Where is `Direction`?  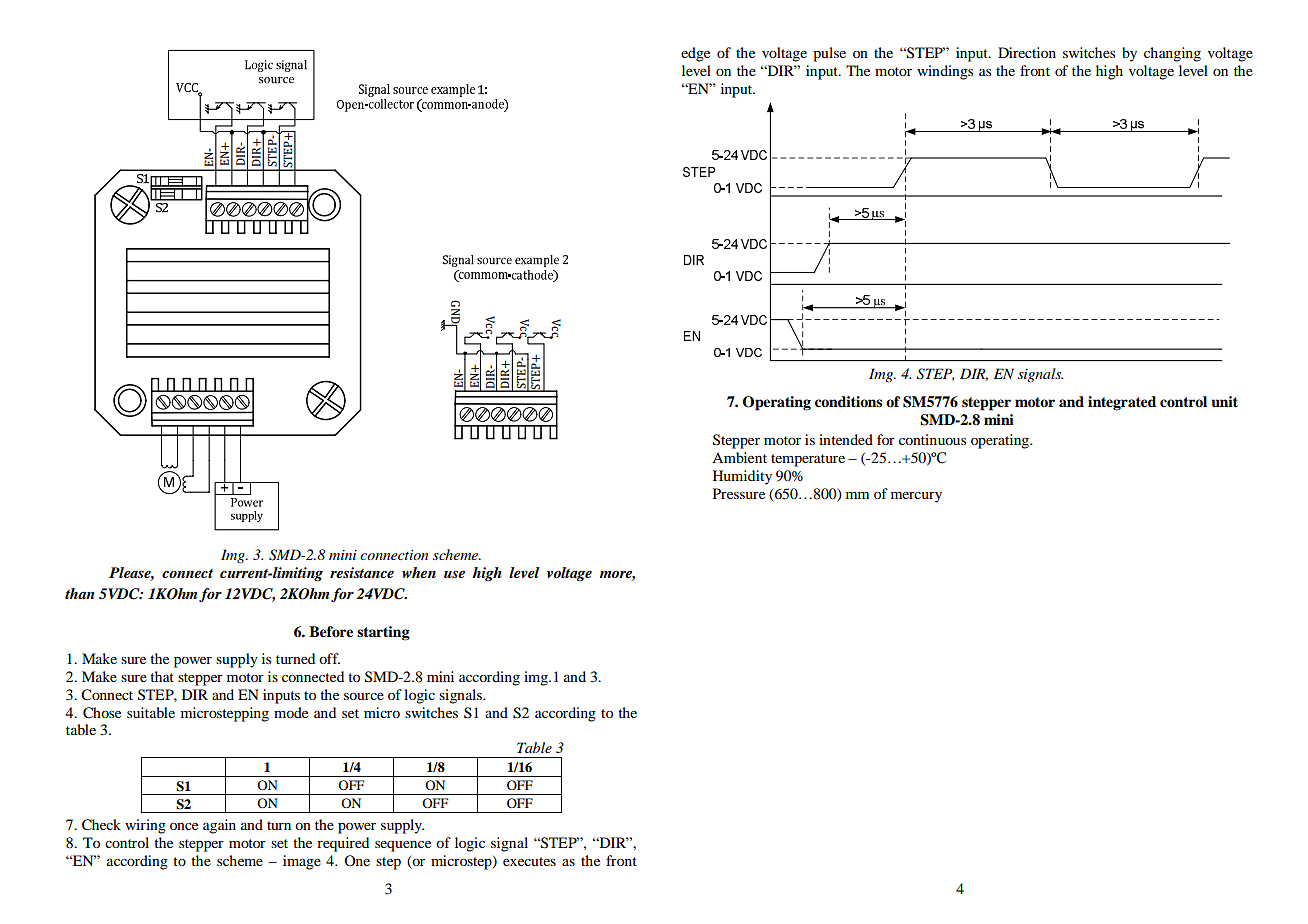 Direction is located at coordinates (1027, 52).
